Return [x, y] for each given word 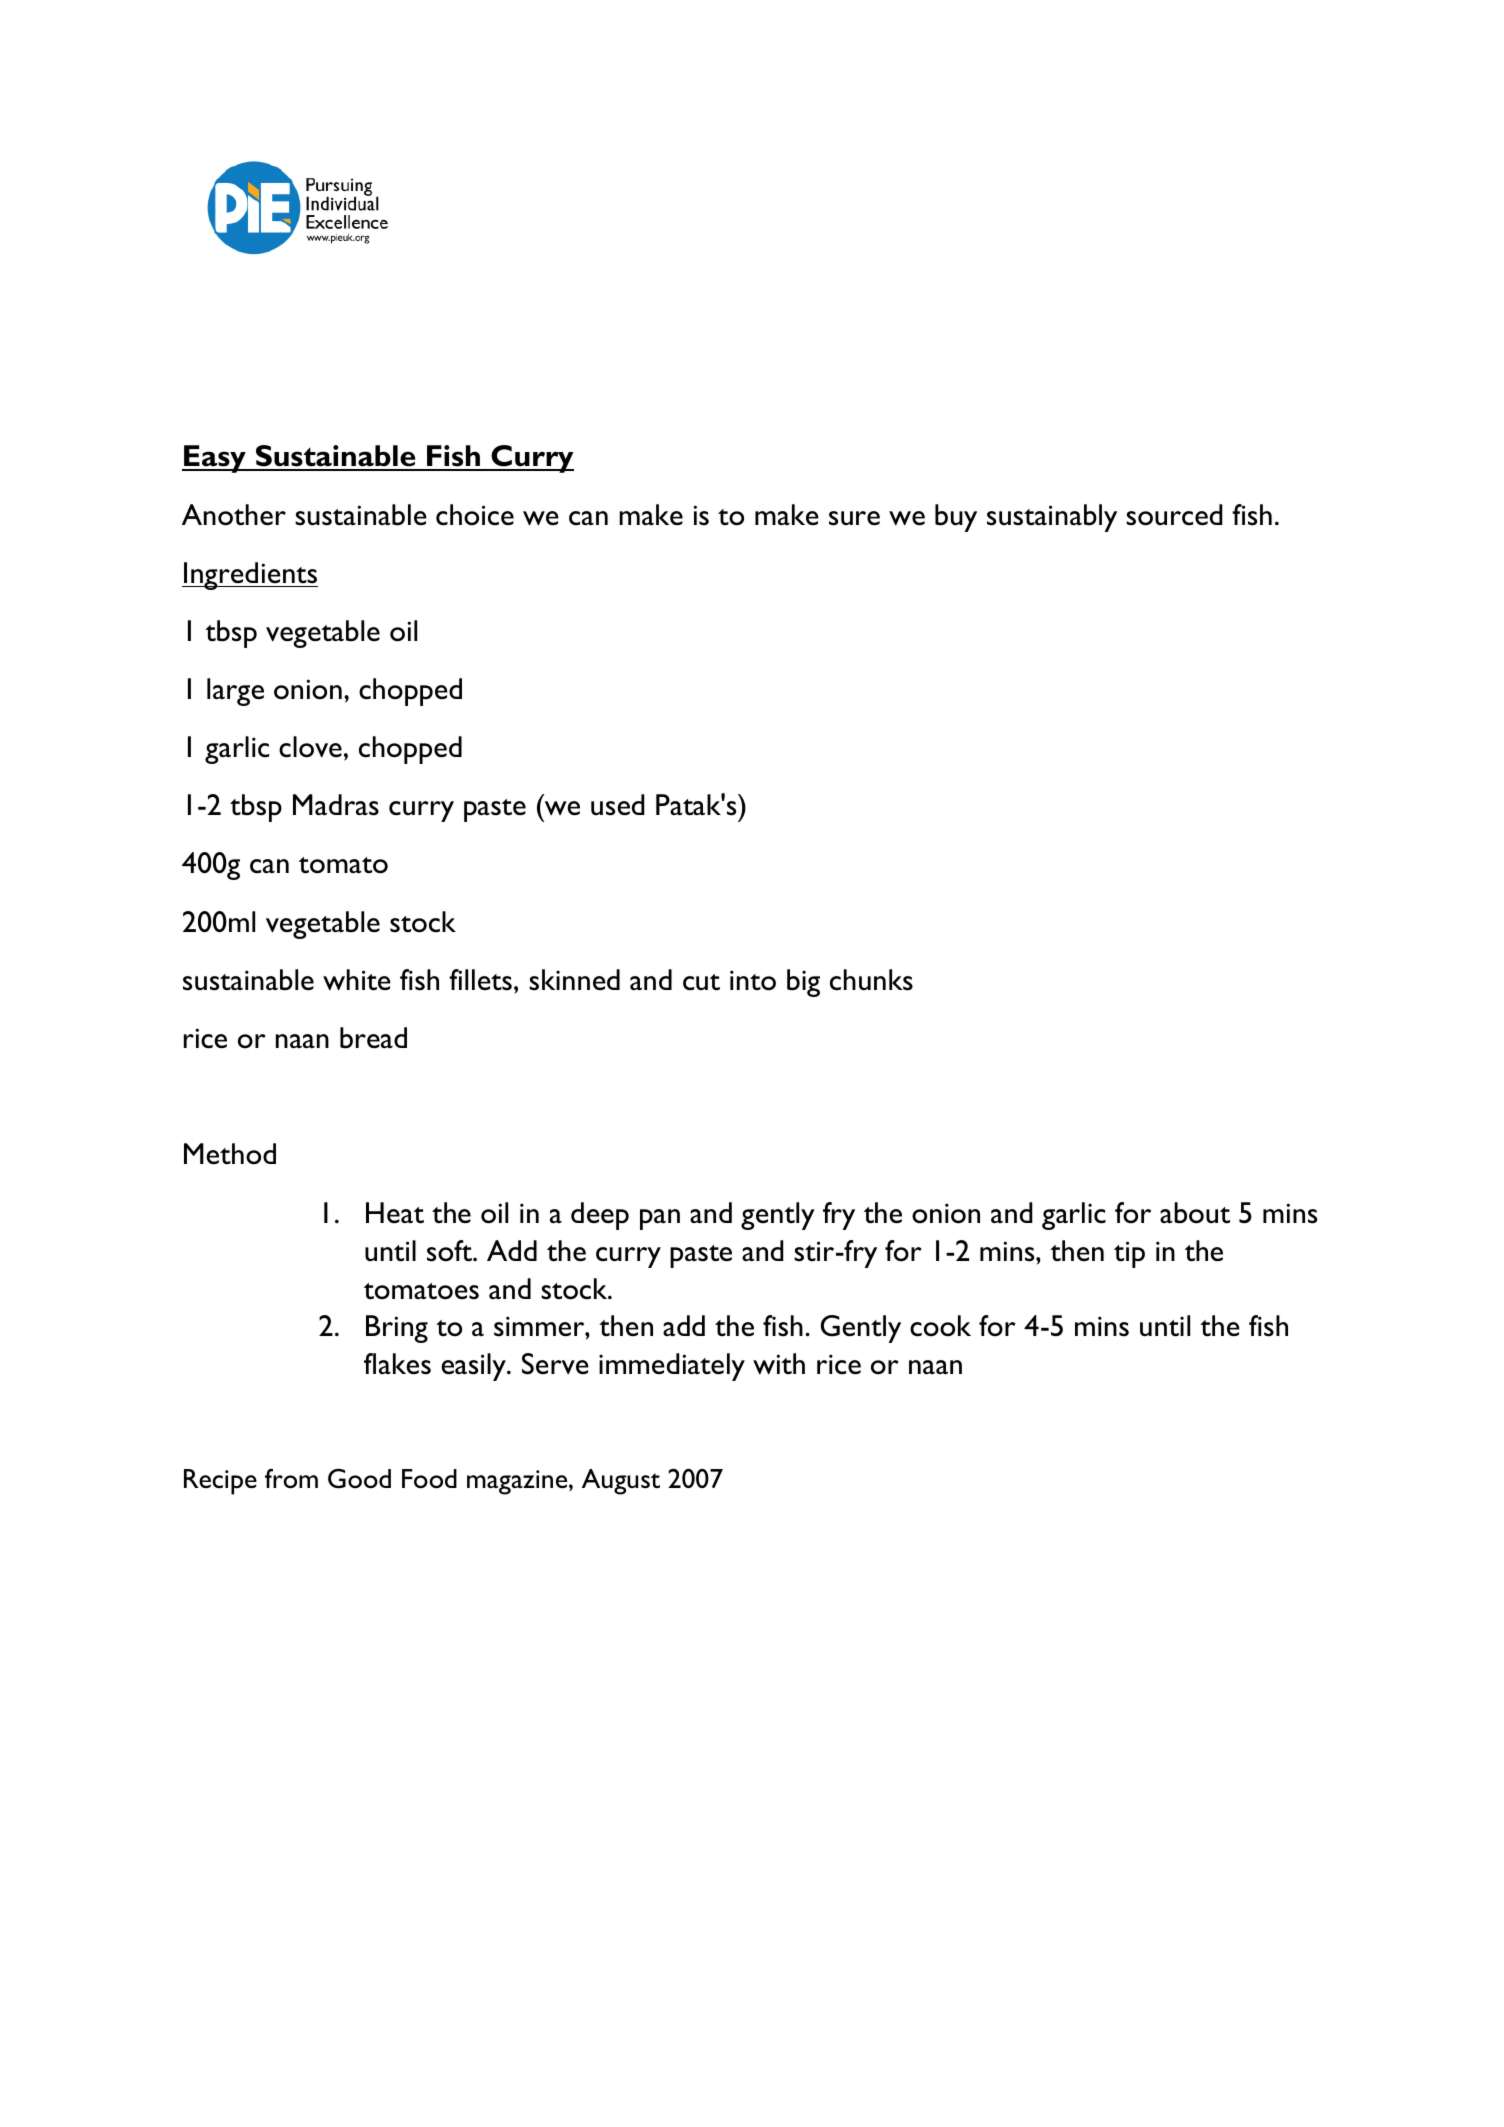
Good [359, 1479]
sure [854, 518]
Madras [336, 805]
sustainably [1052, 518]
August [621, 1482]
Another [234, 515]
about [1195, 1213]
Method [230, 1154]
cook [940, 1326]
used [618, 805]
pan [660, 1219]
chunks [871, 980]
